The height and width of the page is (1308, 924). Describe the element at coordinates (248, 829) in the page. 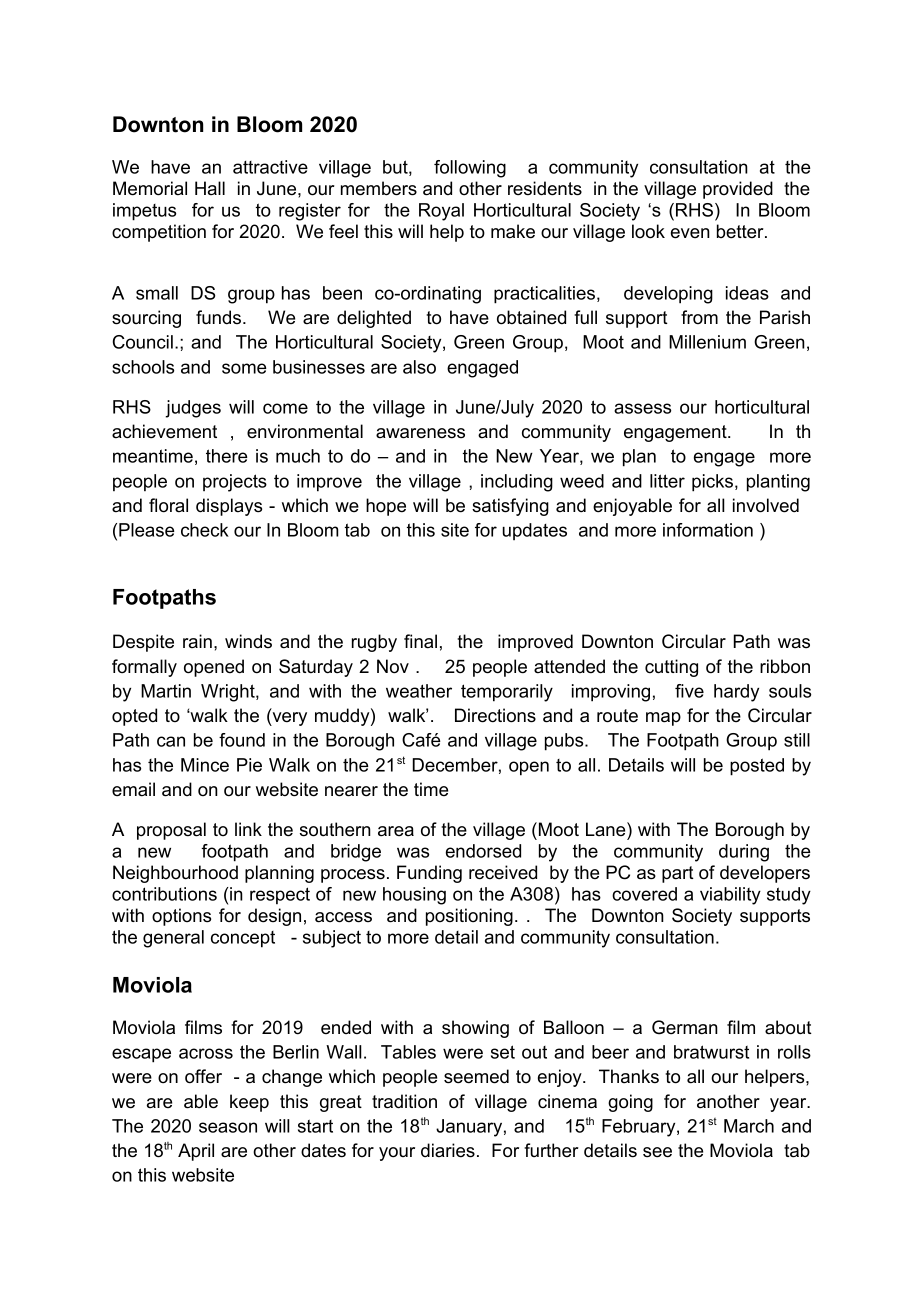

I see `link` at that location.
